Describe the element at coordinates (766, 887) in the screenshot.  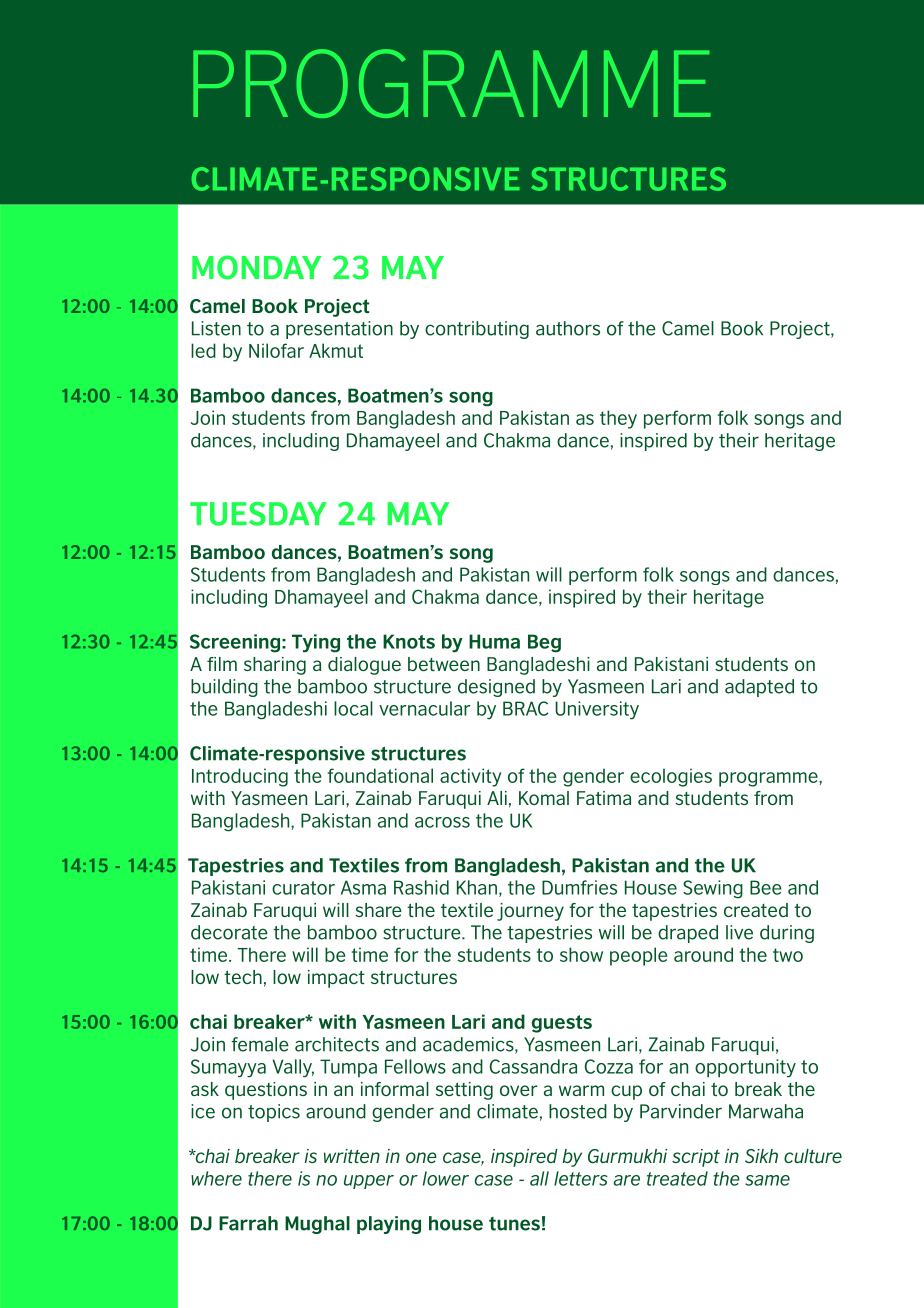
I see `Bee` at that location.
